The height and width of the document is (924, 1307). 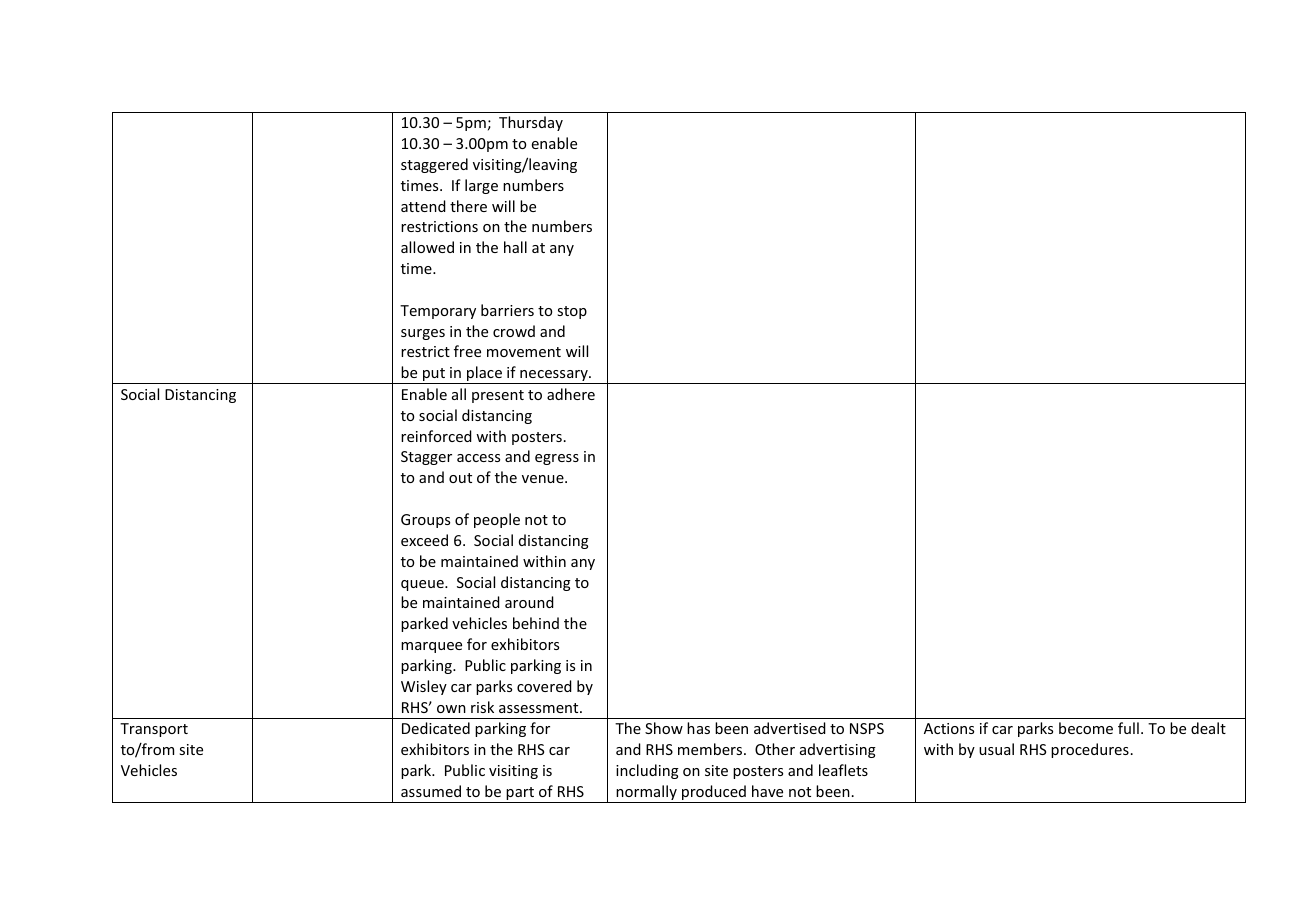 What do you see at coordinates (1086, 728) in the document?
I see `become` at bounding box center [1086, 728].
